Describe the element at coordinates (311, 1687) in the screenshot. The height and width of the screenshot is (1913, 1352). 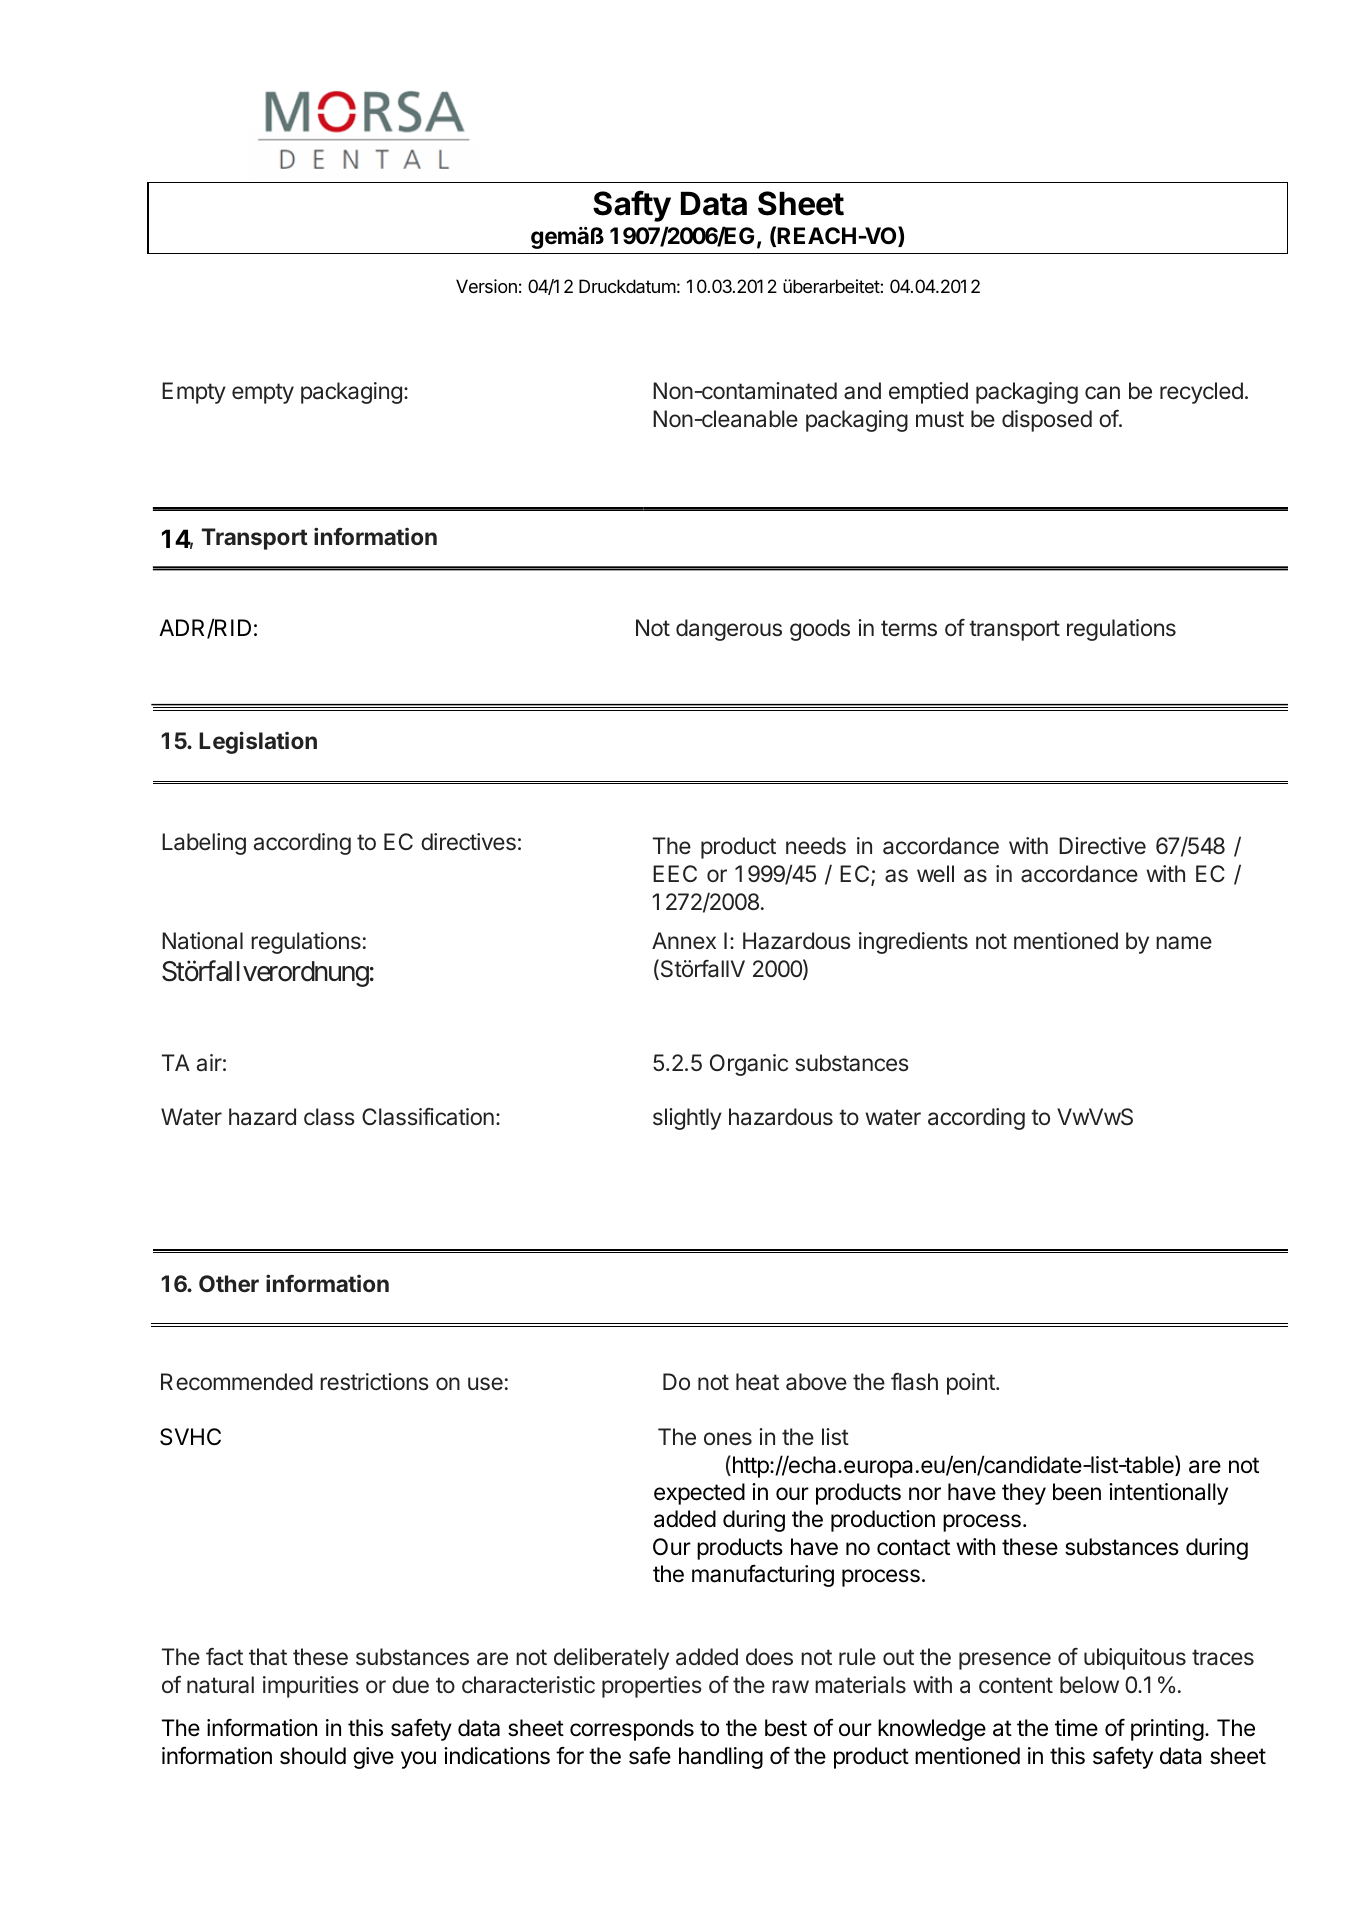
I see `impurities` at that location.
